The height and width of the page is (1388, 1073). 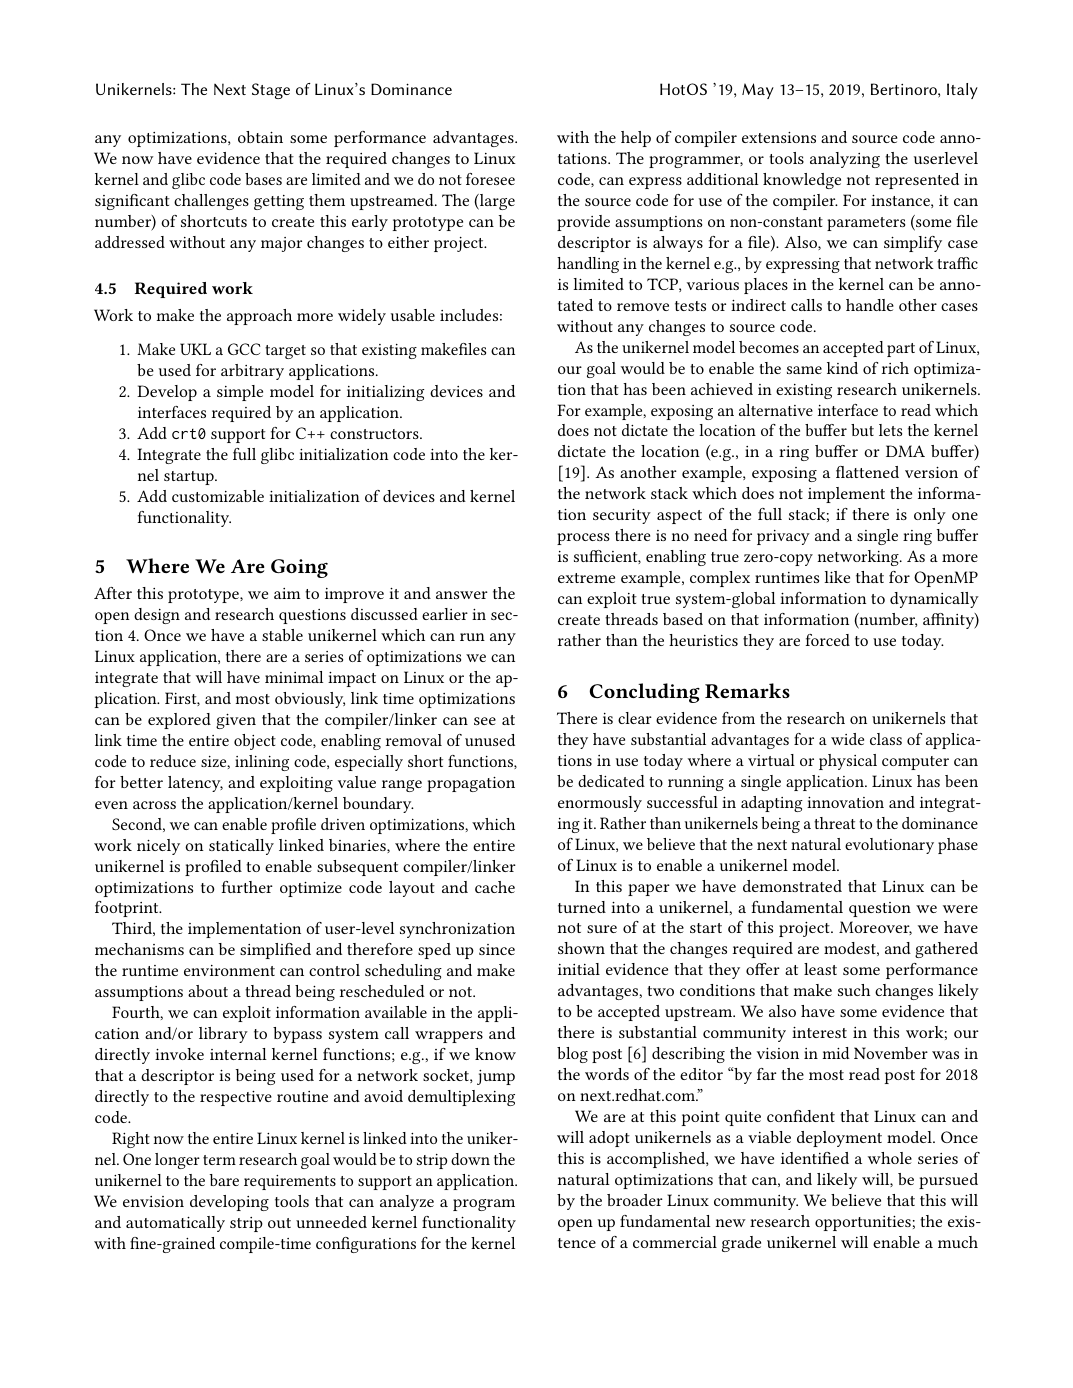 What do you see at coordinates (224, 1180) in the page?
I see `bare` at bounding box center [224, 1180].
